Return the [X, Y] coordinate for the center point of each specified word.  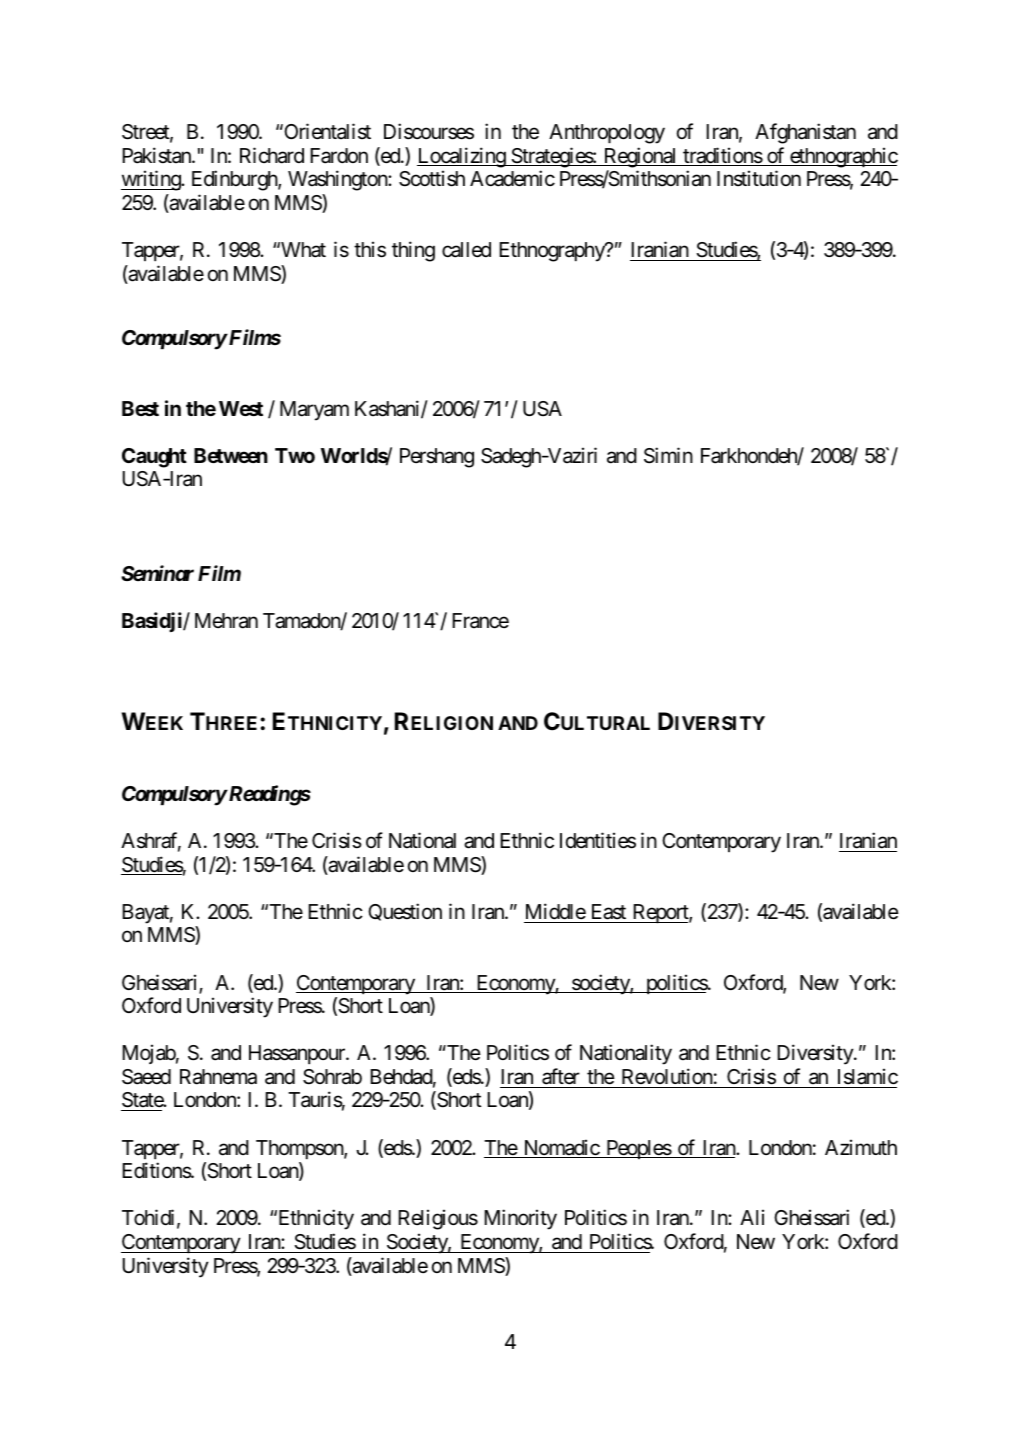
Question [405, 912]
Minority [520, 1219]
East [609, 912]
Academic [512, 178]
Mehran [226, 621]
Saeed [146, 1077]
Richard [272, 155]
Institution [759, 178]
